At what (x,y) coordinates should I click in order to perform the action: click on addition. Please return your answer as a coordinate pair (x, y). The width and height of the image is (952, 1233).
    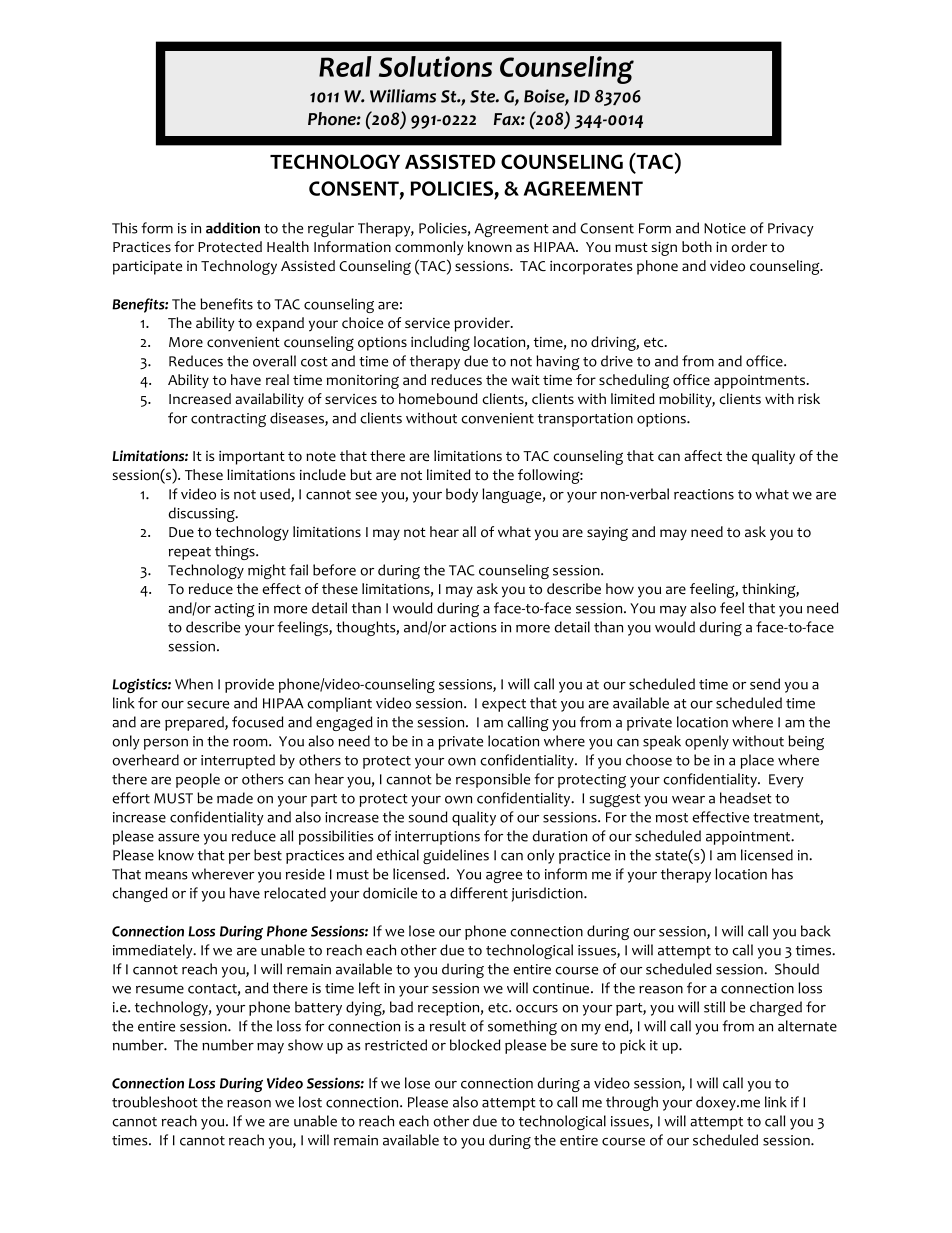
    Looking at the image, I should click on (233, 228).
